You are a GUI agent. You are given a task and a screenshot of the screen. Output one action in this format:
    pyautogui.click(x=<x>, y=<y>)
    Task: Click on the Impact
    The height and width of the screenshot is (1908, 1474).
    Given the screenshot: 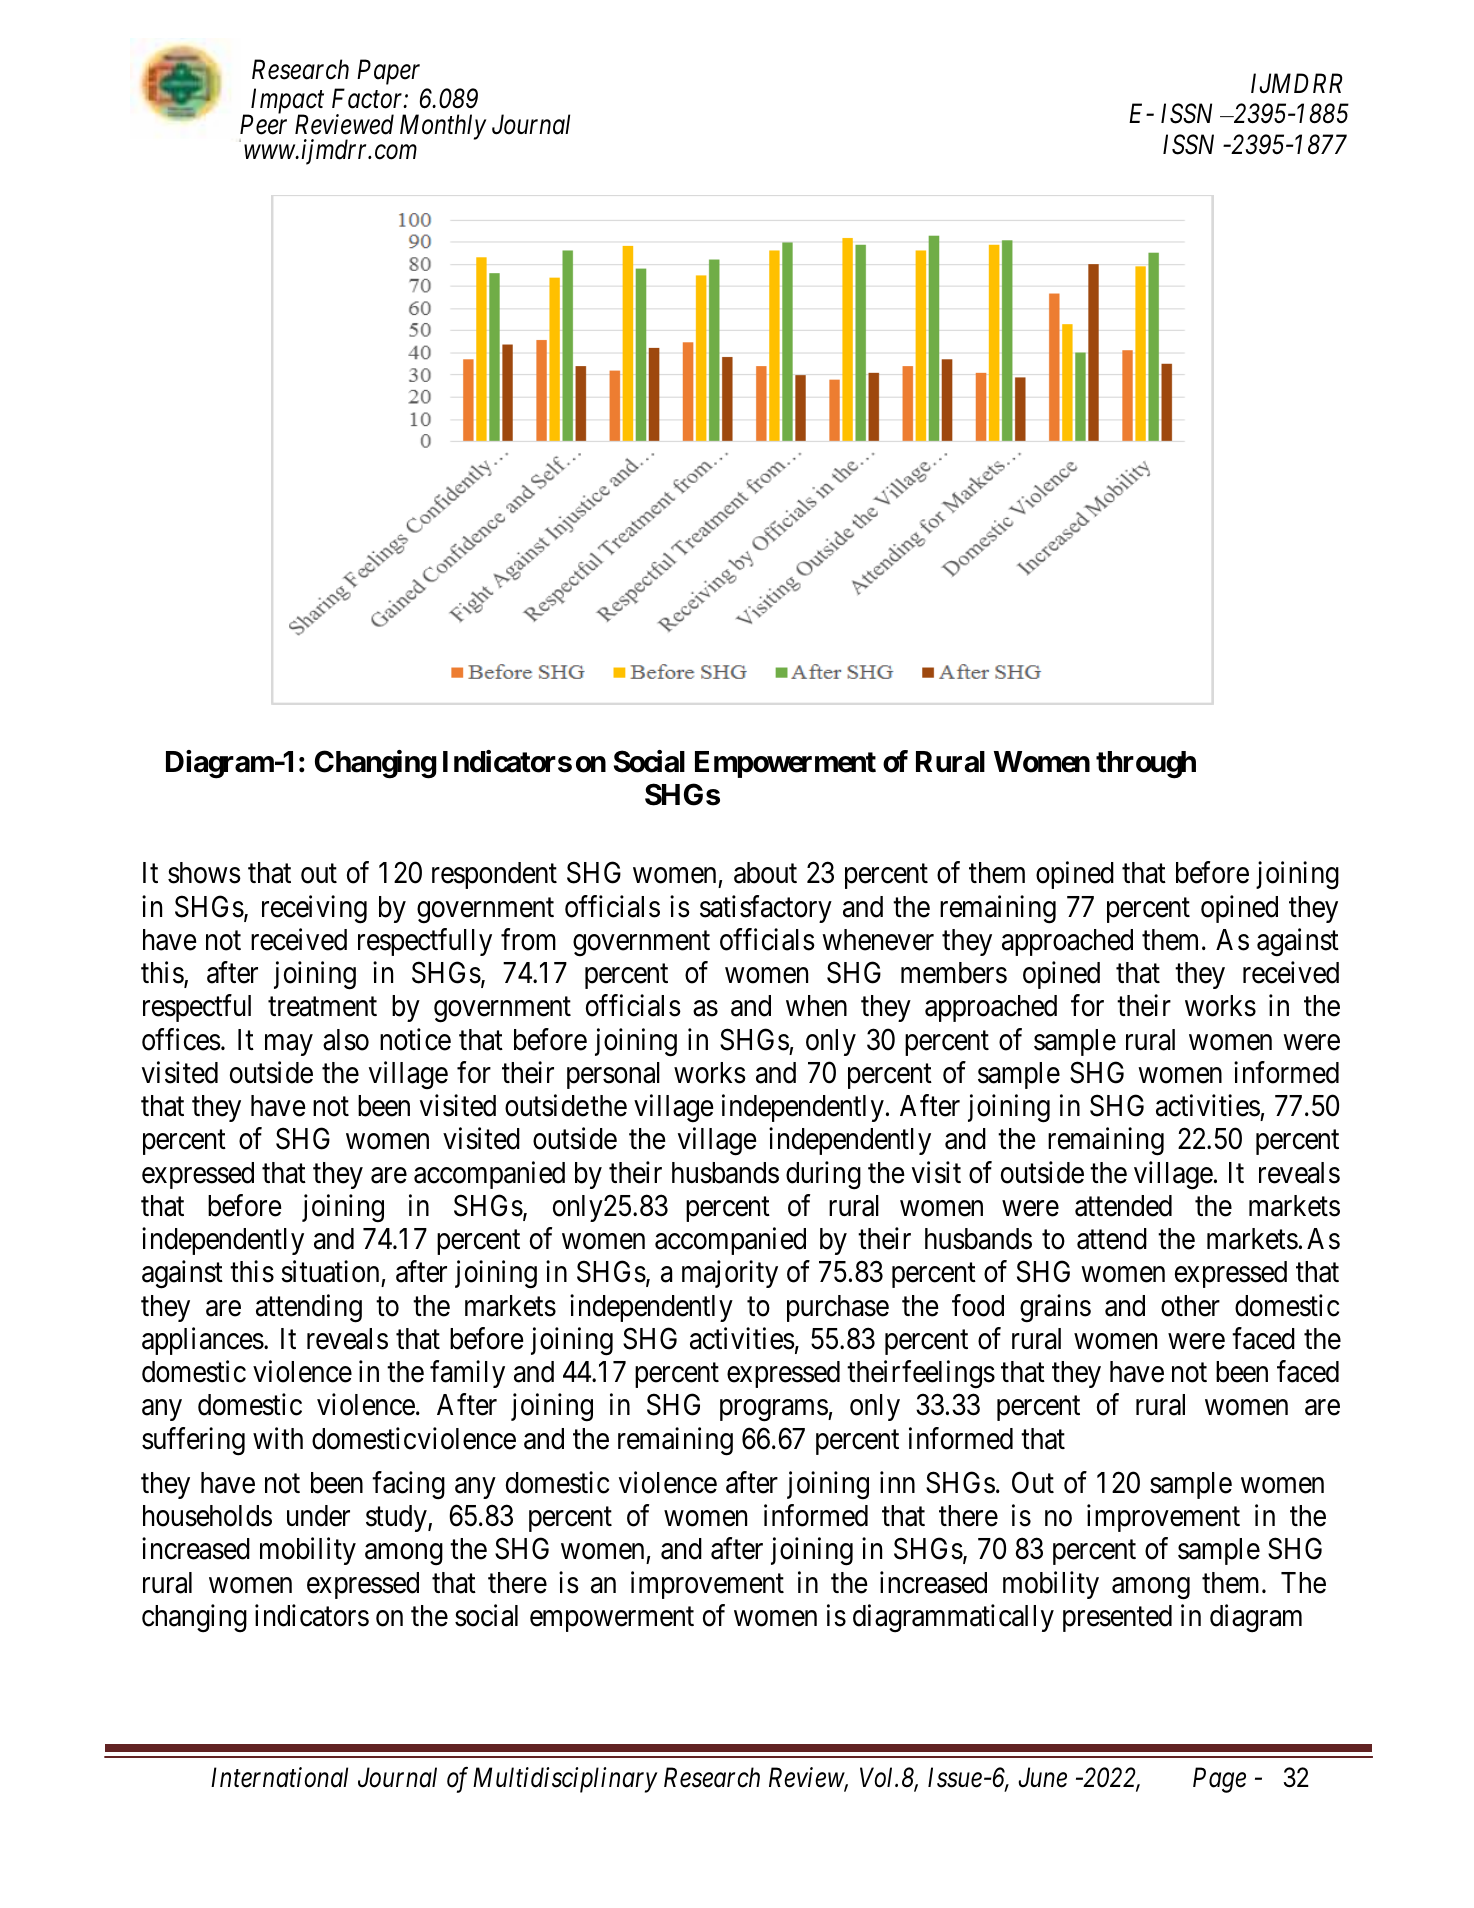 What is the action you would take?
    pyautogui.click(x=286, y=102)
